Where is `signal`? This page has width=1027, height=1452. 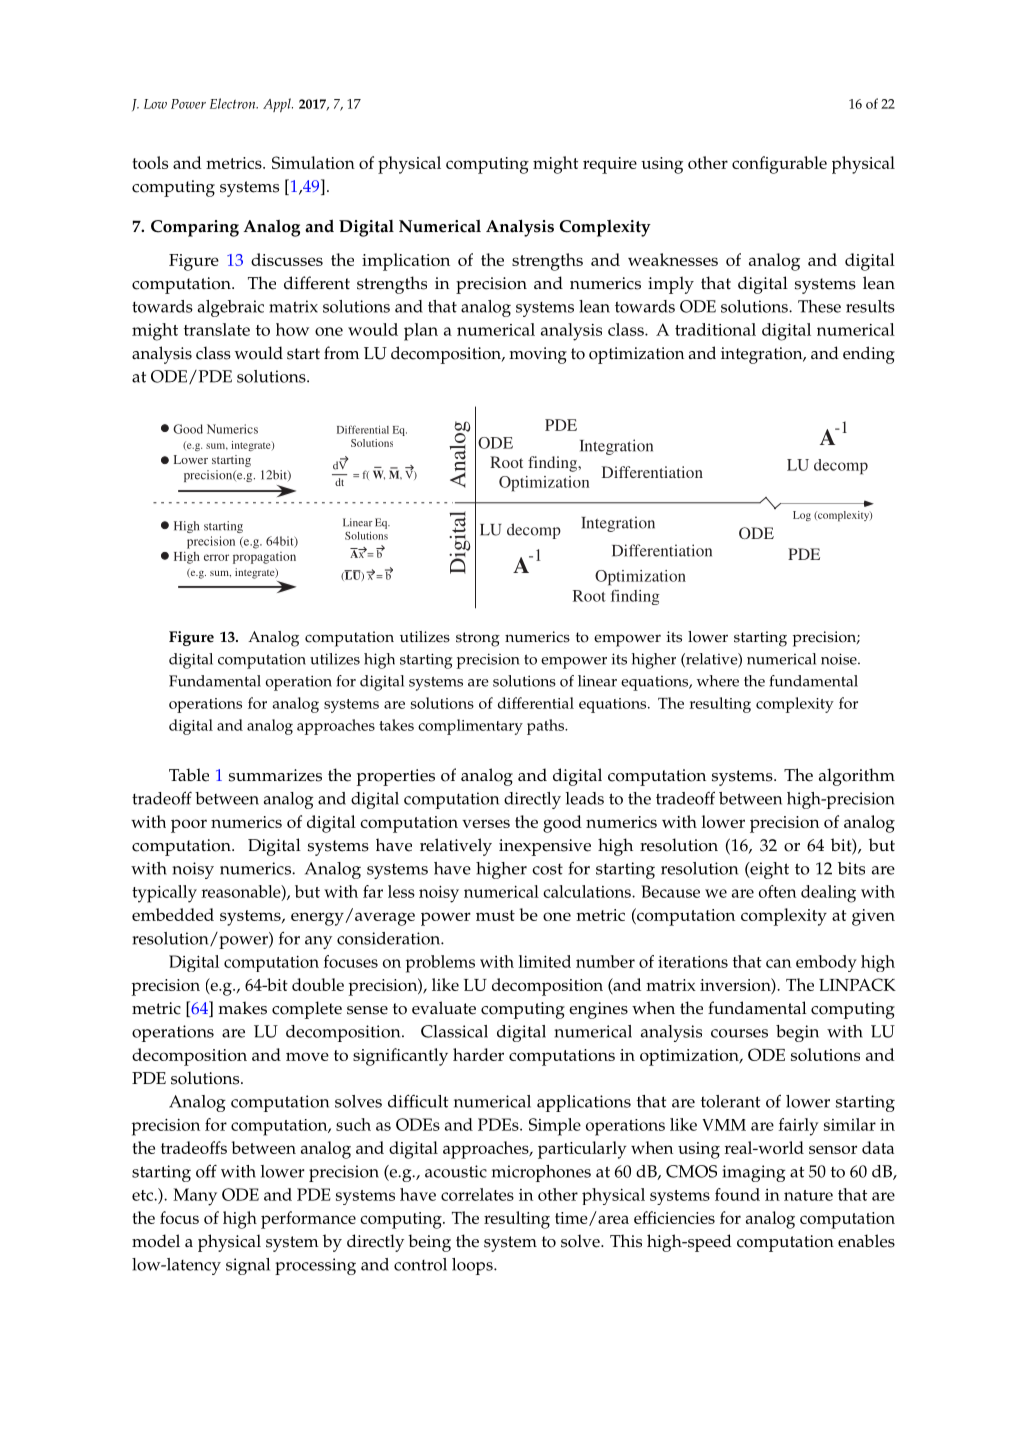 signal is located at coordinates (248, 1266).
